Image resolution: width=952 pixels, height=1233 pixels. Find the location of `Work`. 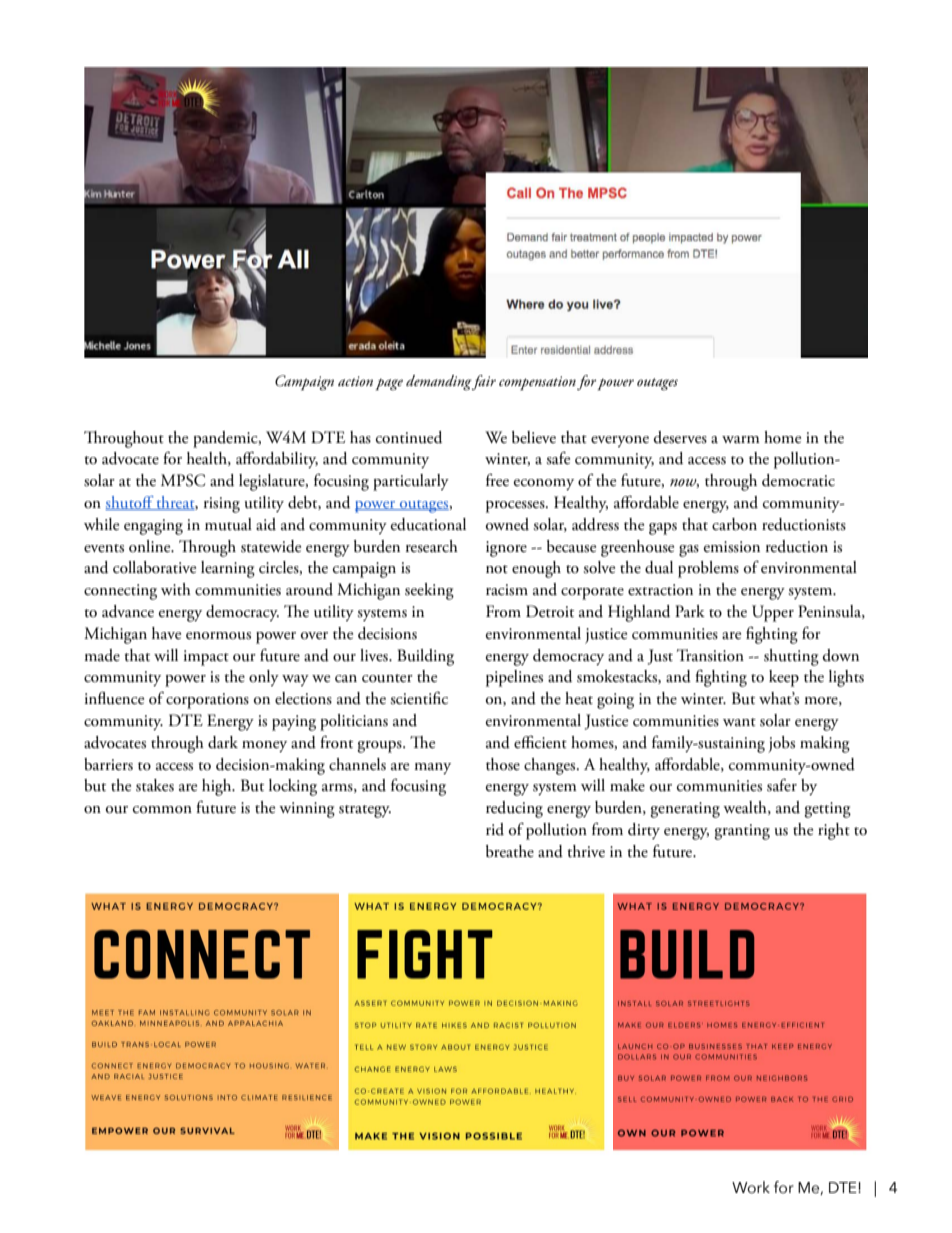

Work is located at coordinates (751, 1187).
